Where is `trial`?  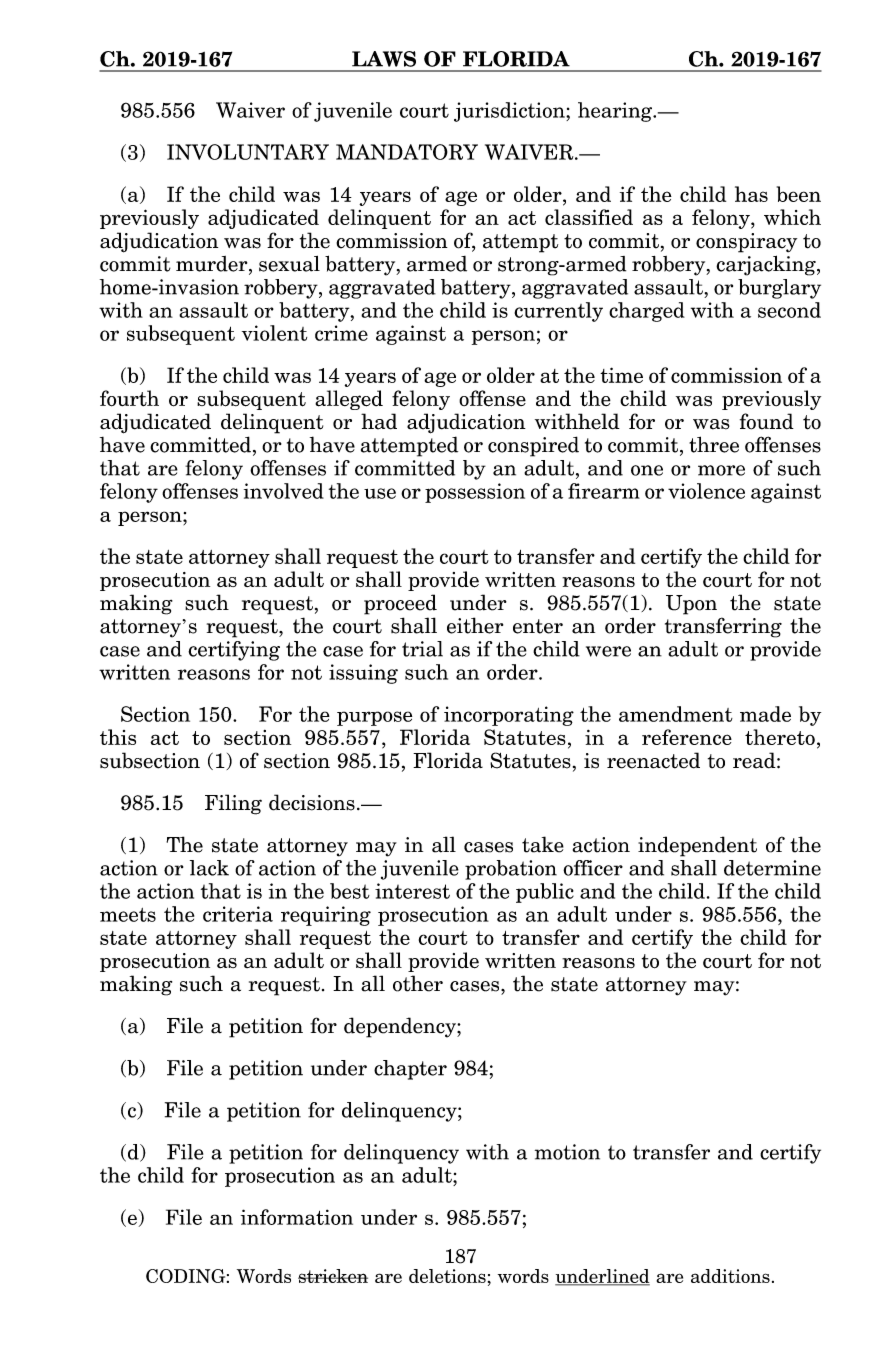 trial is located at coordinates (422, 649).
